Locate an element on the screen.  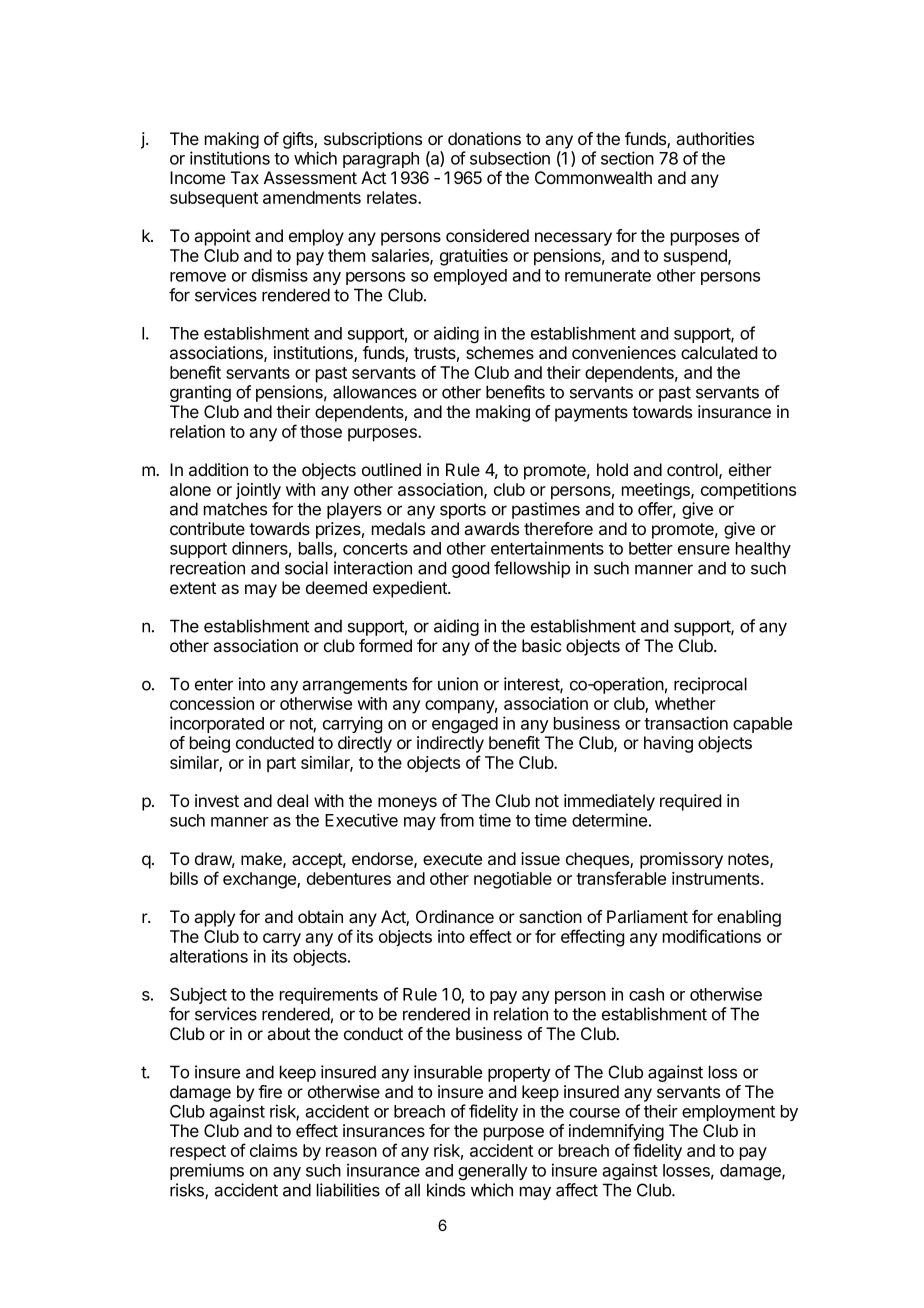
generally is located at coordinates (493, 1172).
